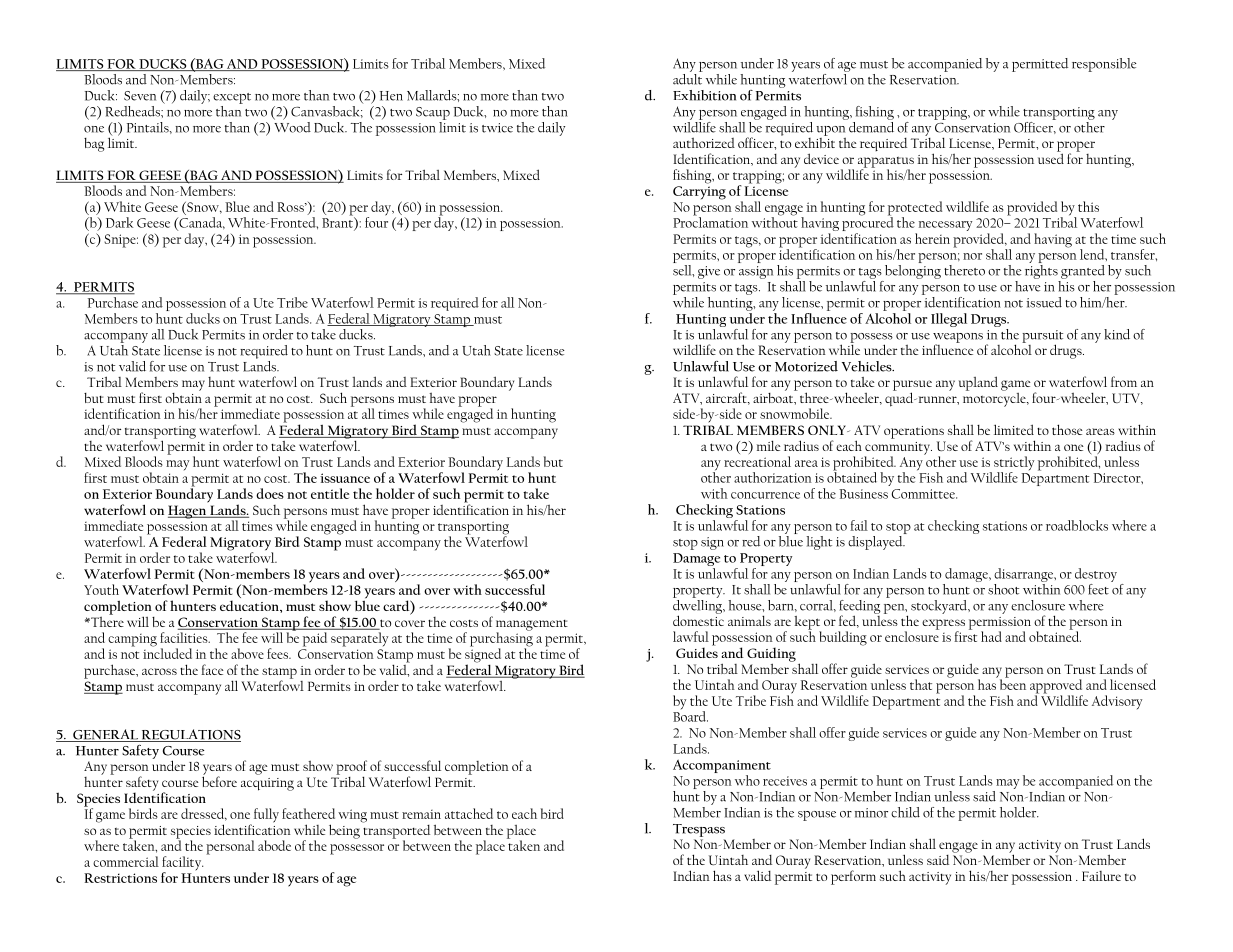 The height and width of the screenshot is (952, 1233). Describe the element at coordinates (1003, 589) in the screenshot. I see `shoot` at that location.
